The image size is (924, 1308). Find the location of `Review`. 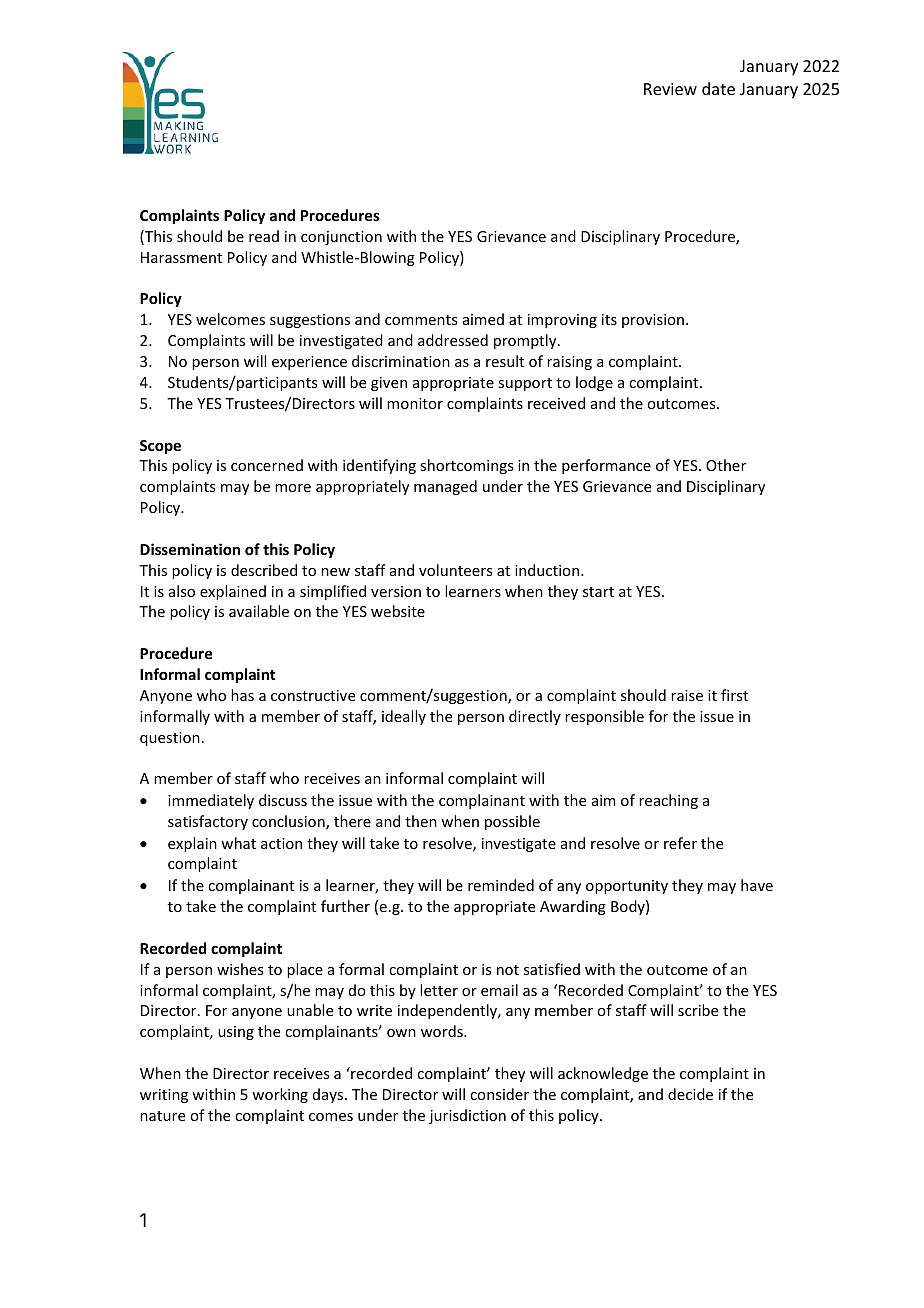

Review is located at coordinates (670, 89).
